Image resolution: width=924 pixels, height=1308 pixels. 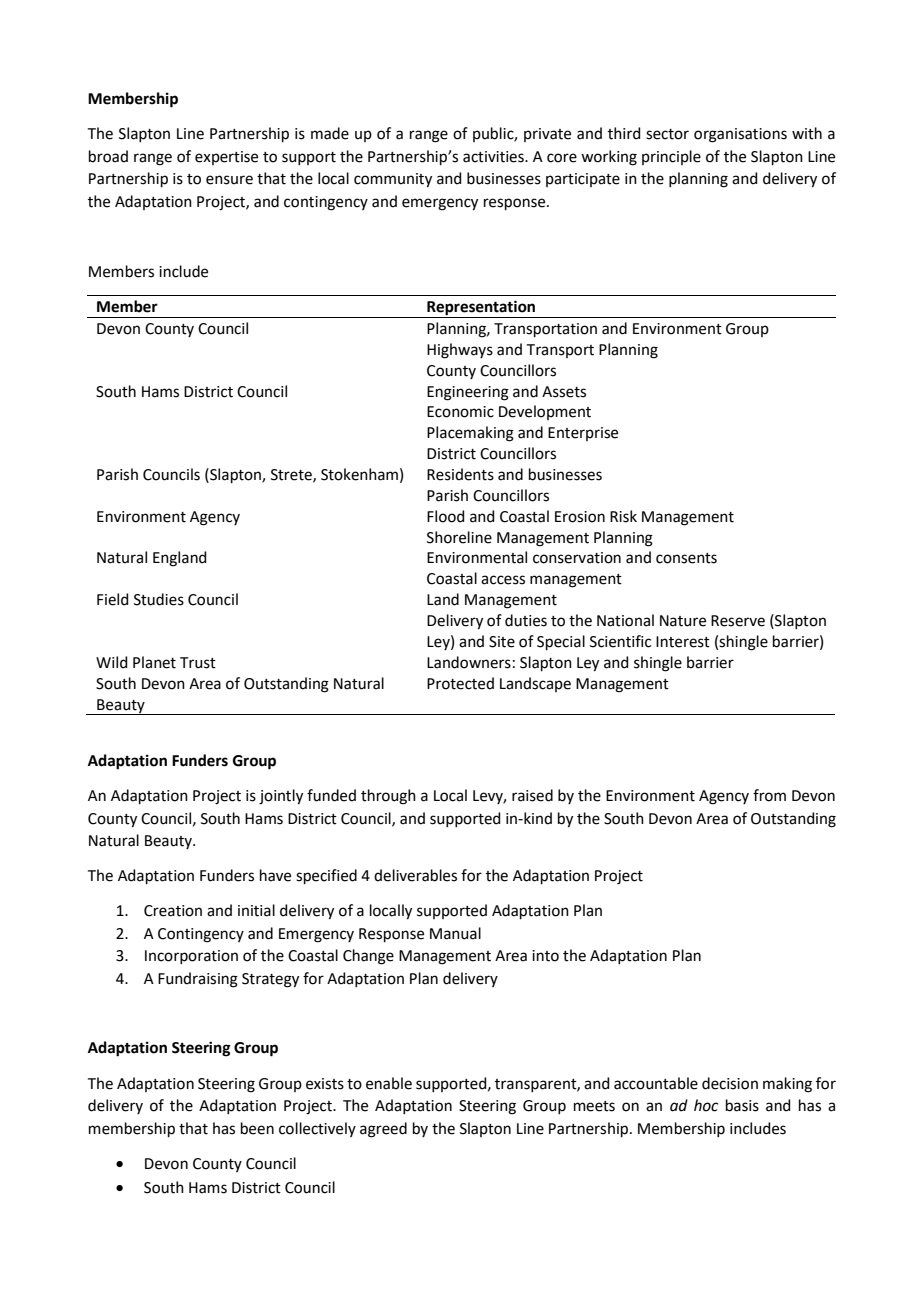 I want to click on been, so click(x=257, y=1128).
